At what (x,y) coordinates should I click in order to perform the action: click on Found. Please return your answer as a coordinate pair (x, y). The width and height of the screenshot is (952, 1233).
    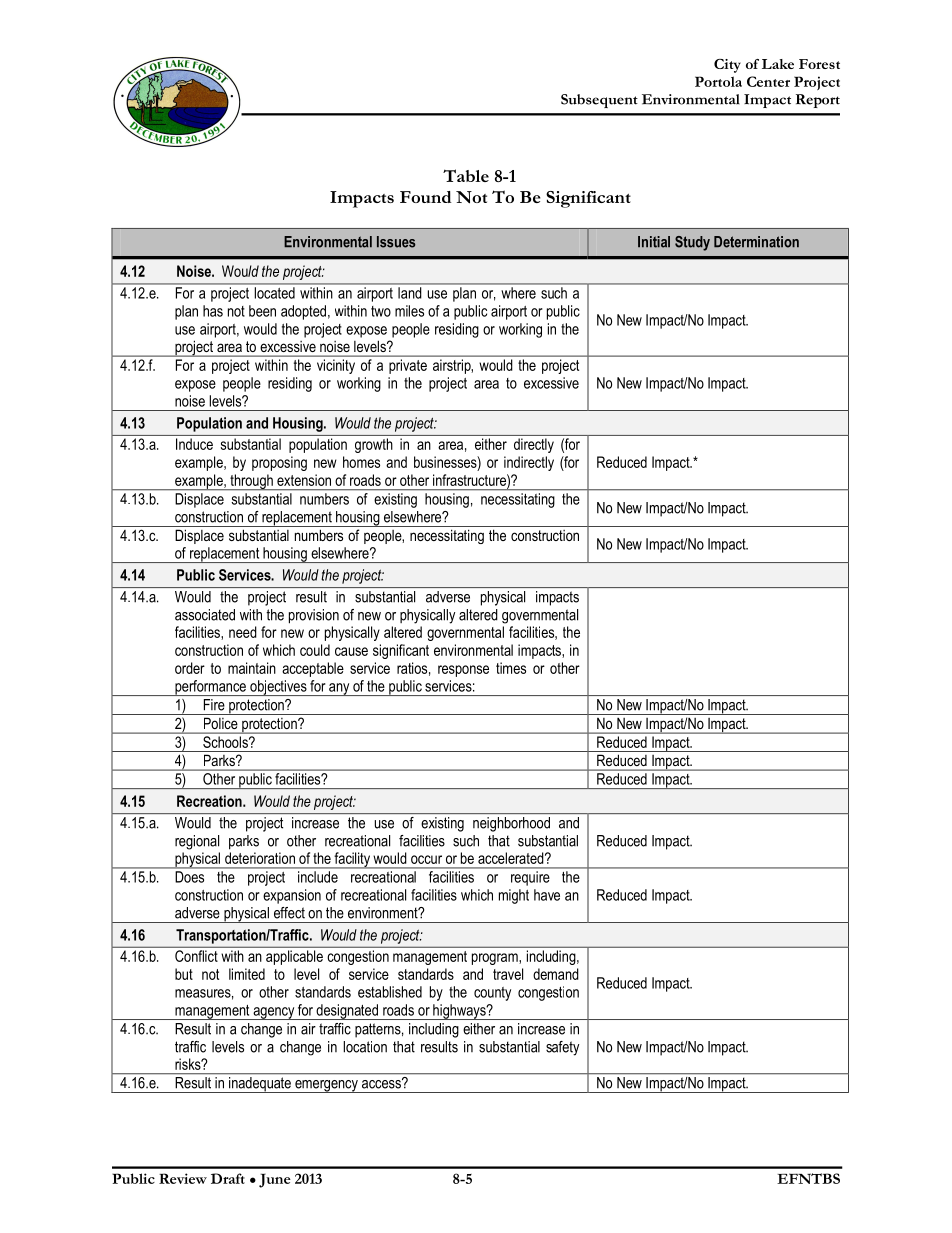
    Looking at the image, I should click on (426, 197).
